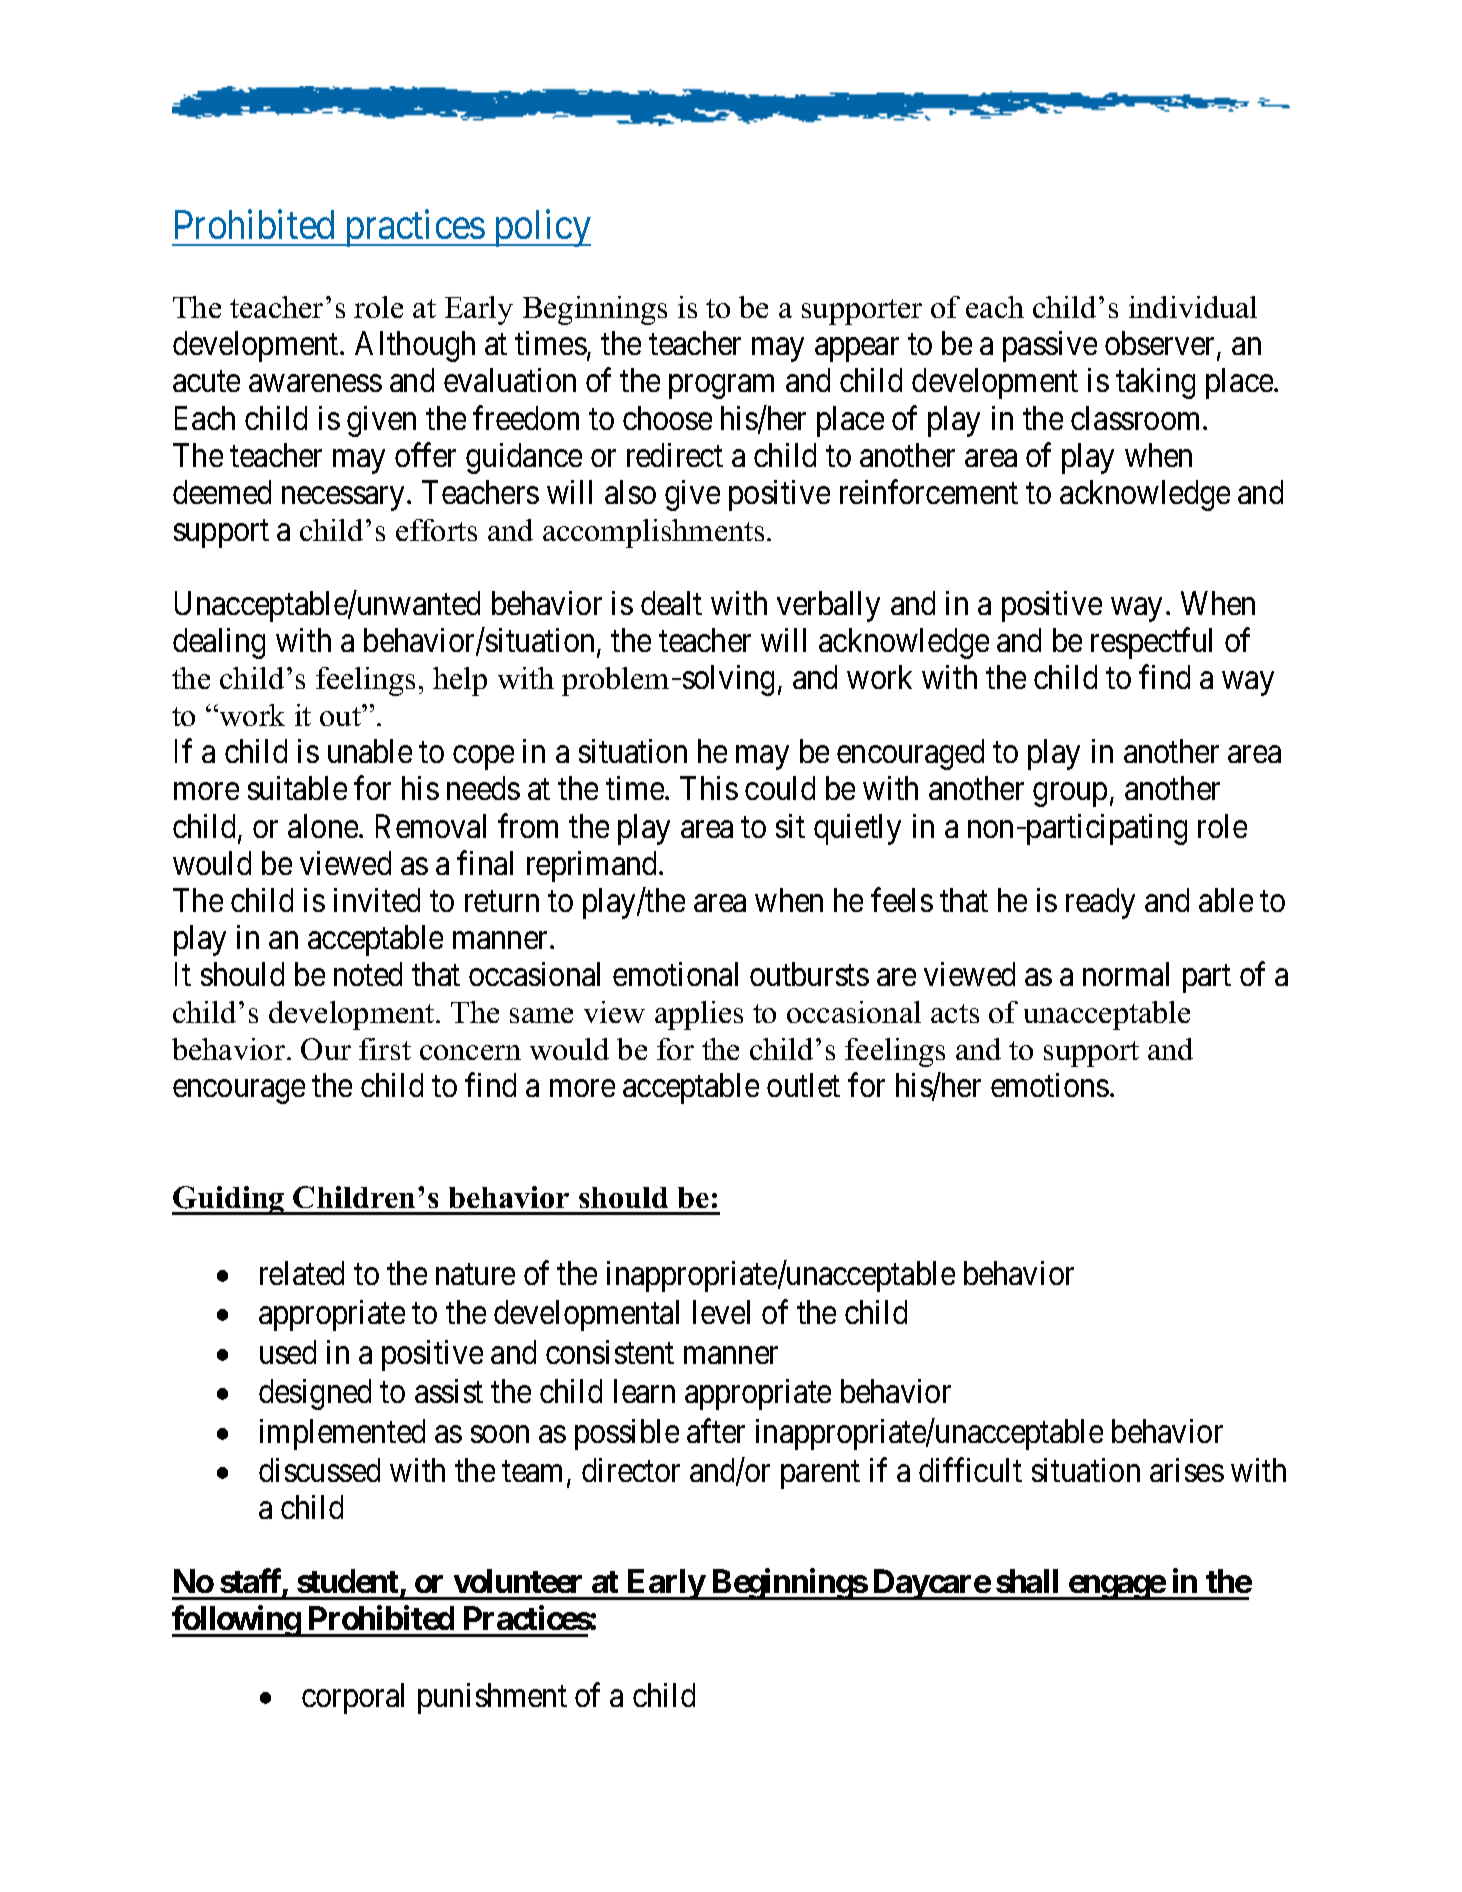  I want to click on passive, so click(1050, 346).
